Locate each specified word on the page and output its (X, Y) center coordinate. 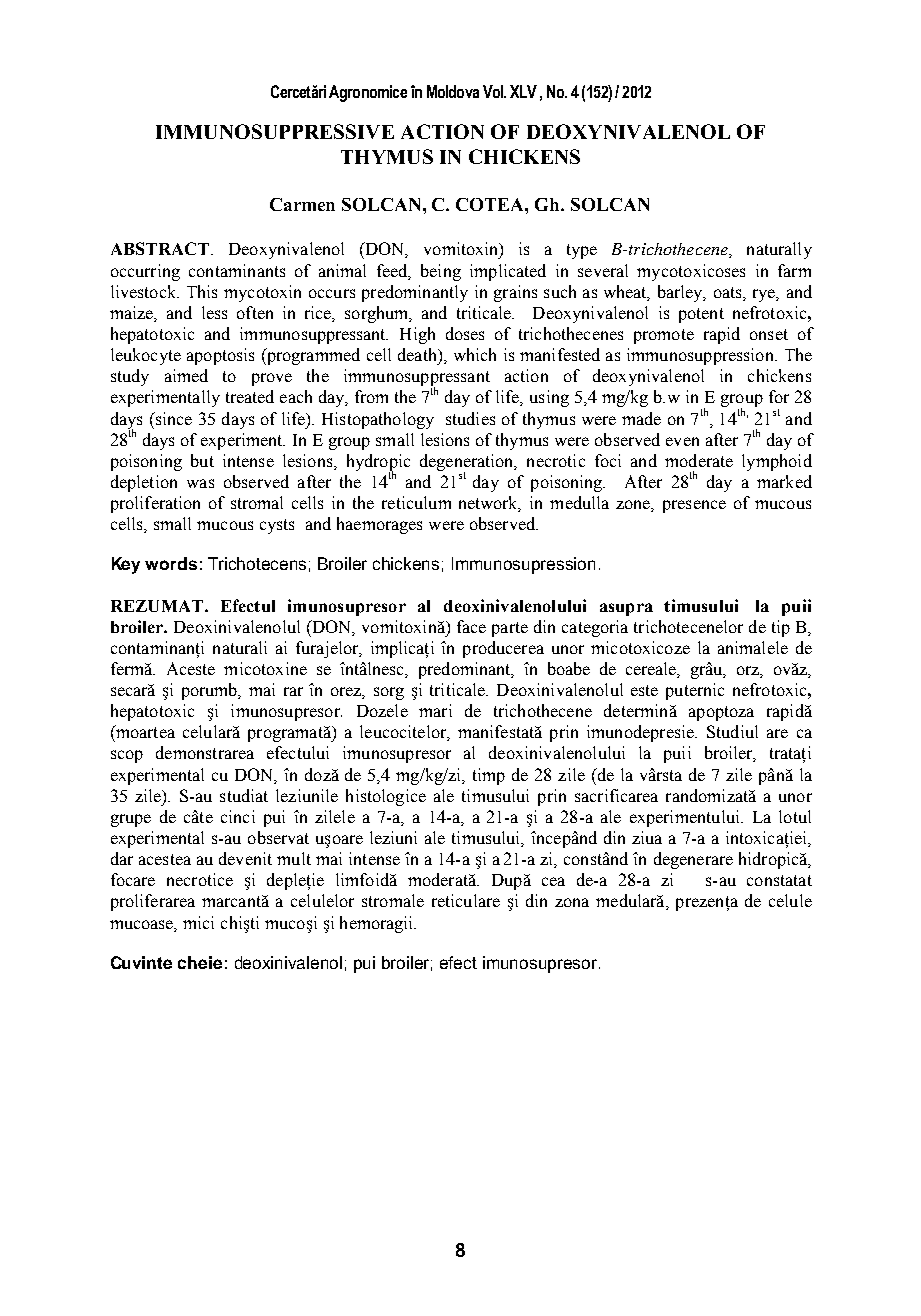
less (214, 312)
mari (435, 710)
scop (127, 756)
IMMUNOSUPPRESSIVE (275, 131)
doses (465, 333)
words (171, 563)
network (490, 504)
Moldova (453, 91)
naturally (779, 250)
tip (781, 628)
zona (572, 902)
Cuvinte (141, 962)
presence (694, 506)
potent (701, 315)
